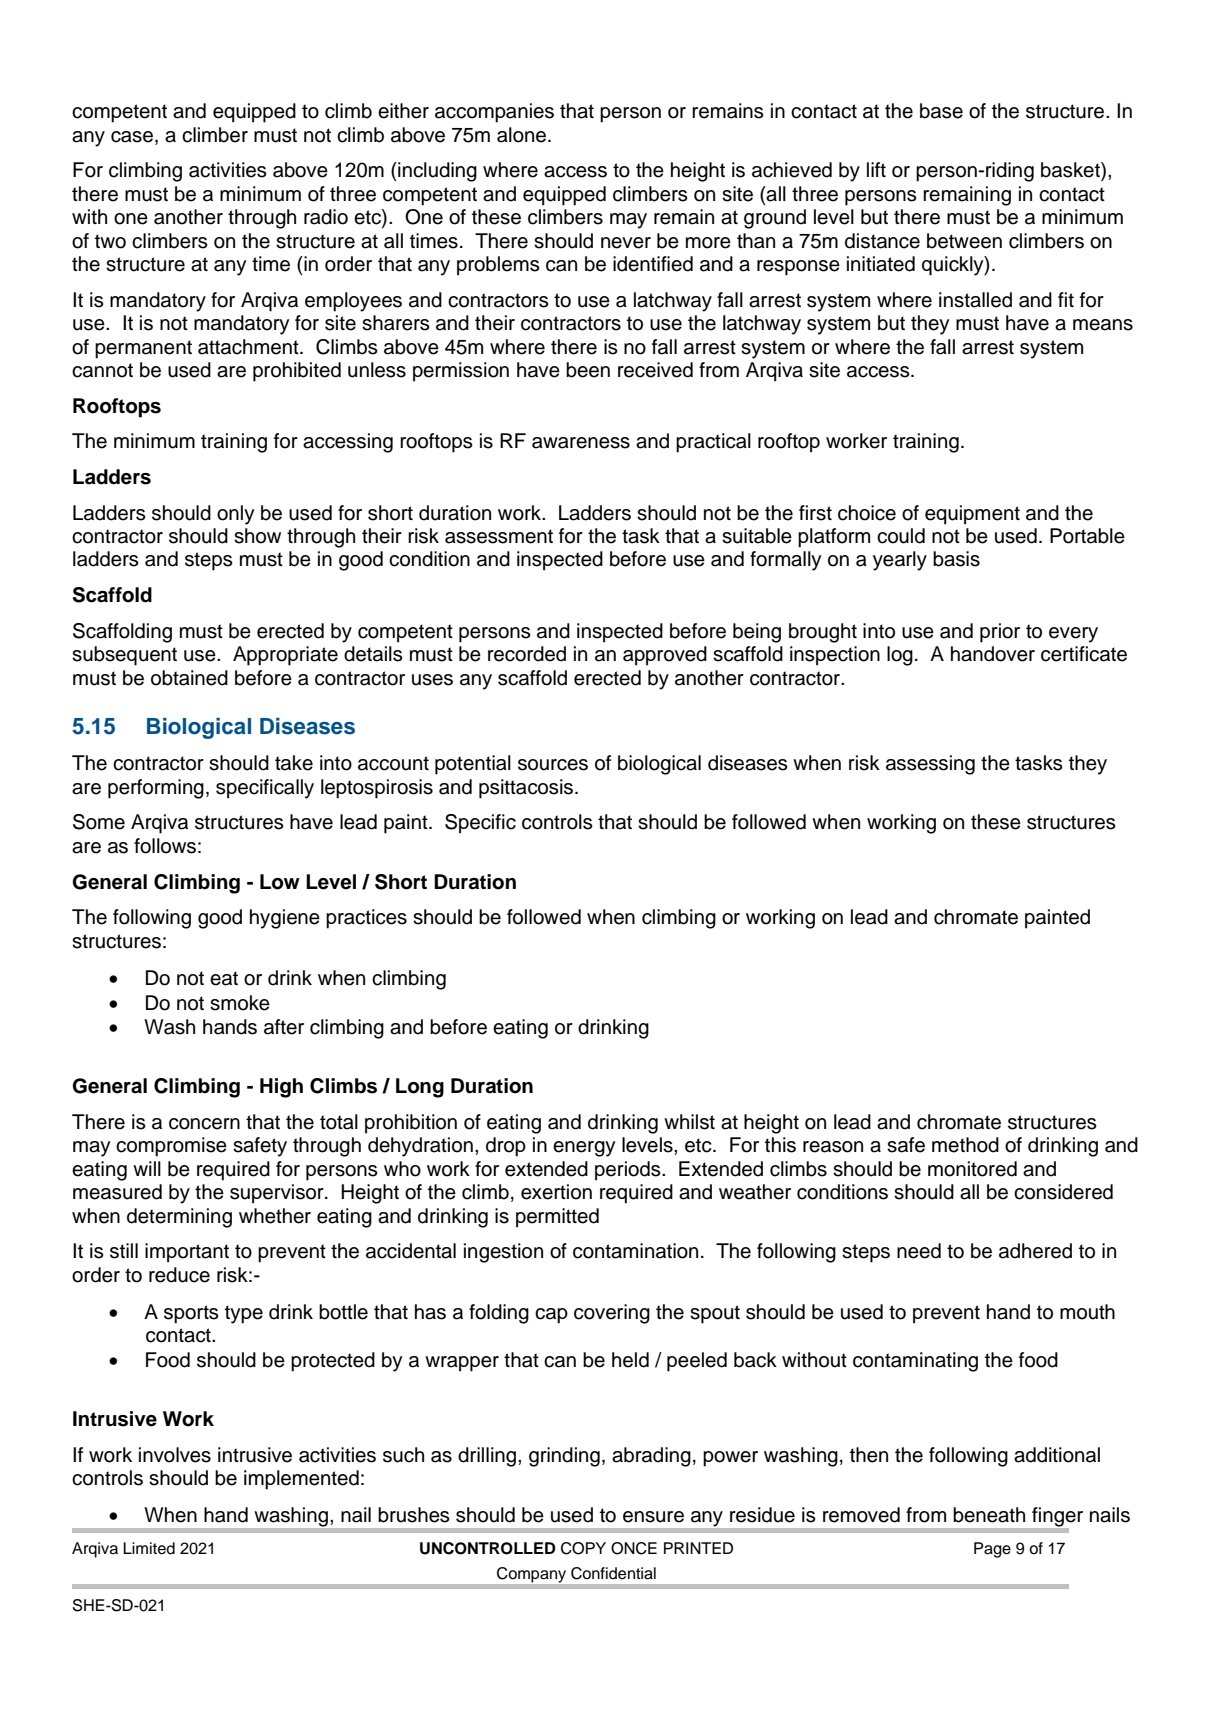 The width and height of the screenshot is (1212, 1715). Describe the element at coordinates (521, 135) in the screenshot. I see `alone` at that location.
